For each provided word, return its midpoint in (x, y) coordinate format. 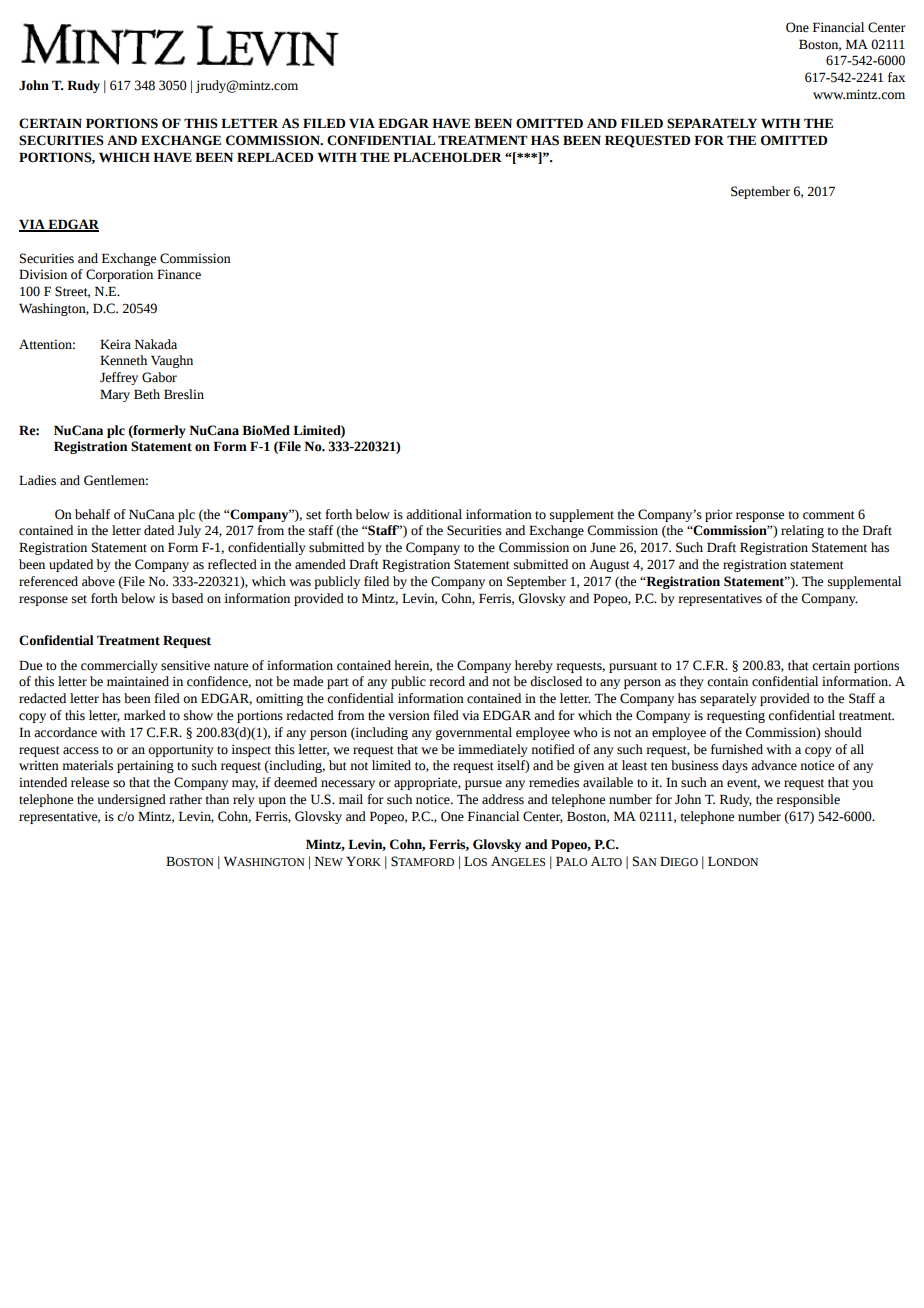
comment (829, 515)
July (189, 531)
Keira (115, 344)
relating (802, 531)
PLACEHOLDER (447, 157)
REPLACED (275, 157)
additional (434, 514)
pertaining (145, 766)
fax (896, 77)
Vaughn (172, 361)
